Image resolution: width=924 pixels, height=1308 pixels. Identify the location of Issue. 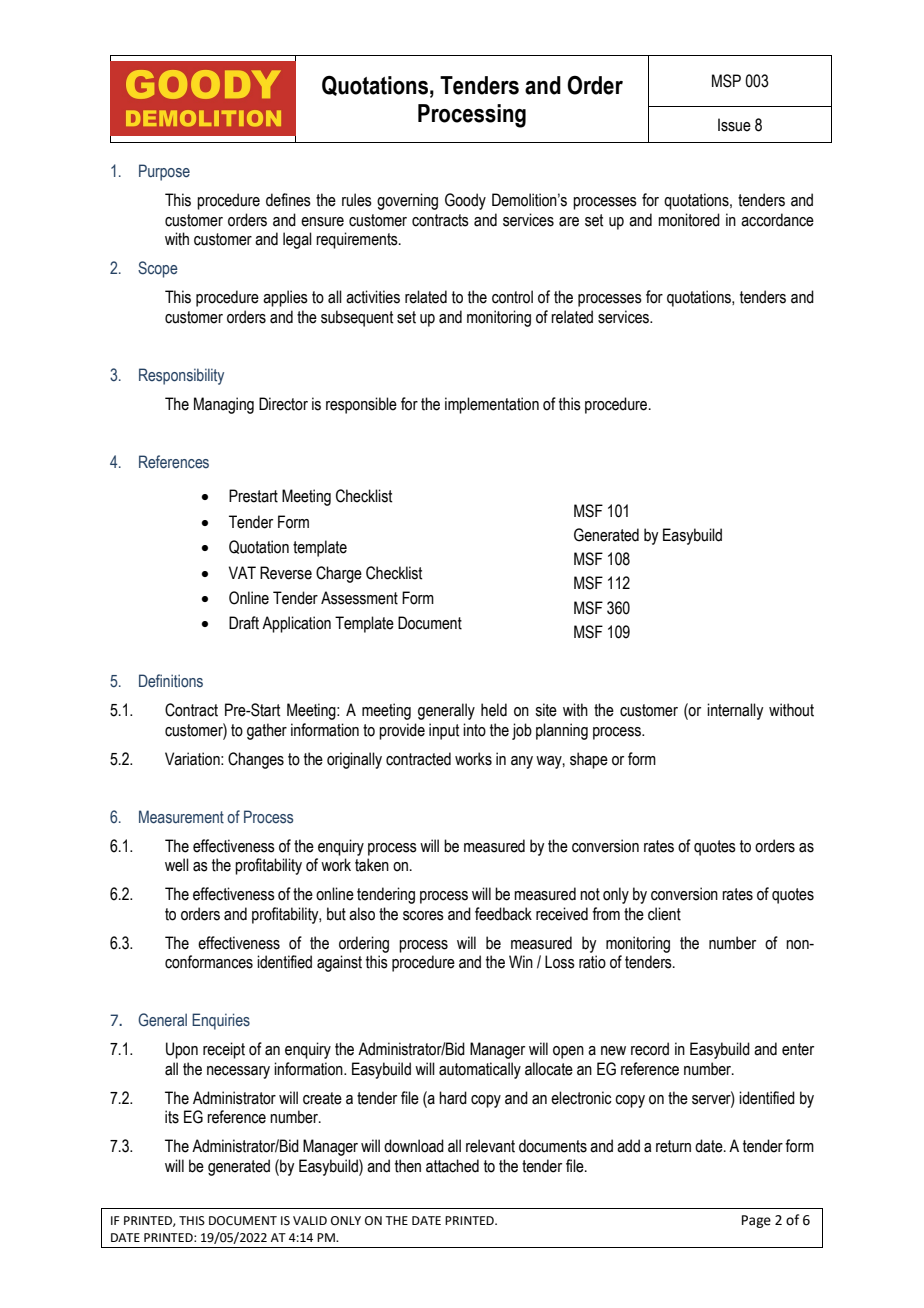
(734, 125).
